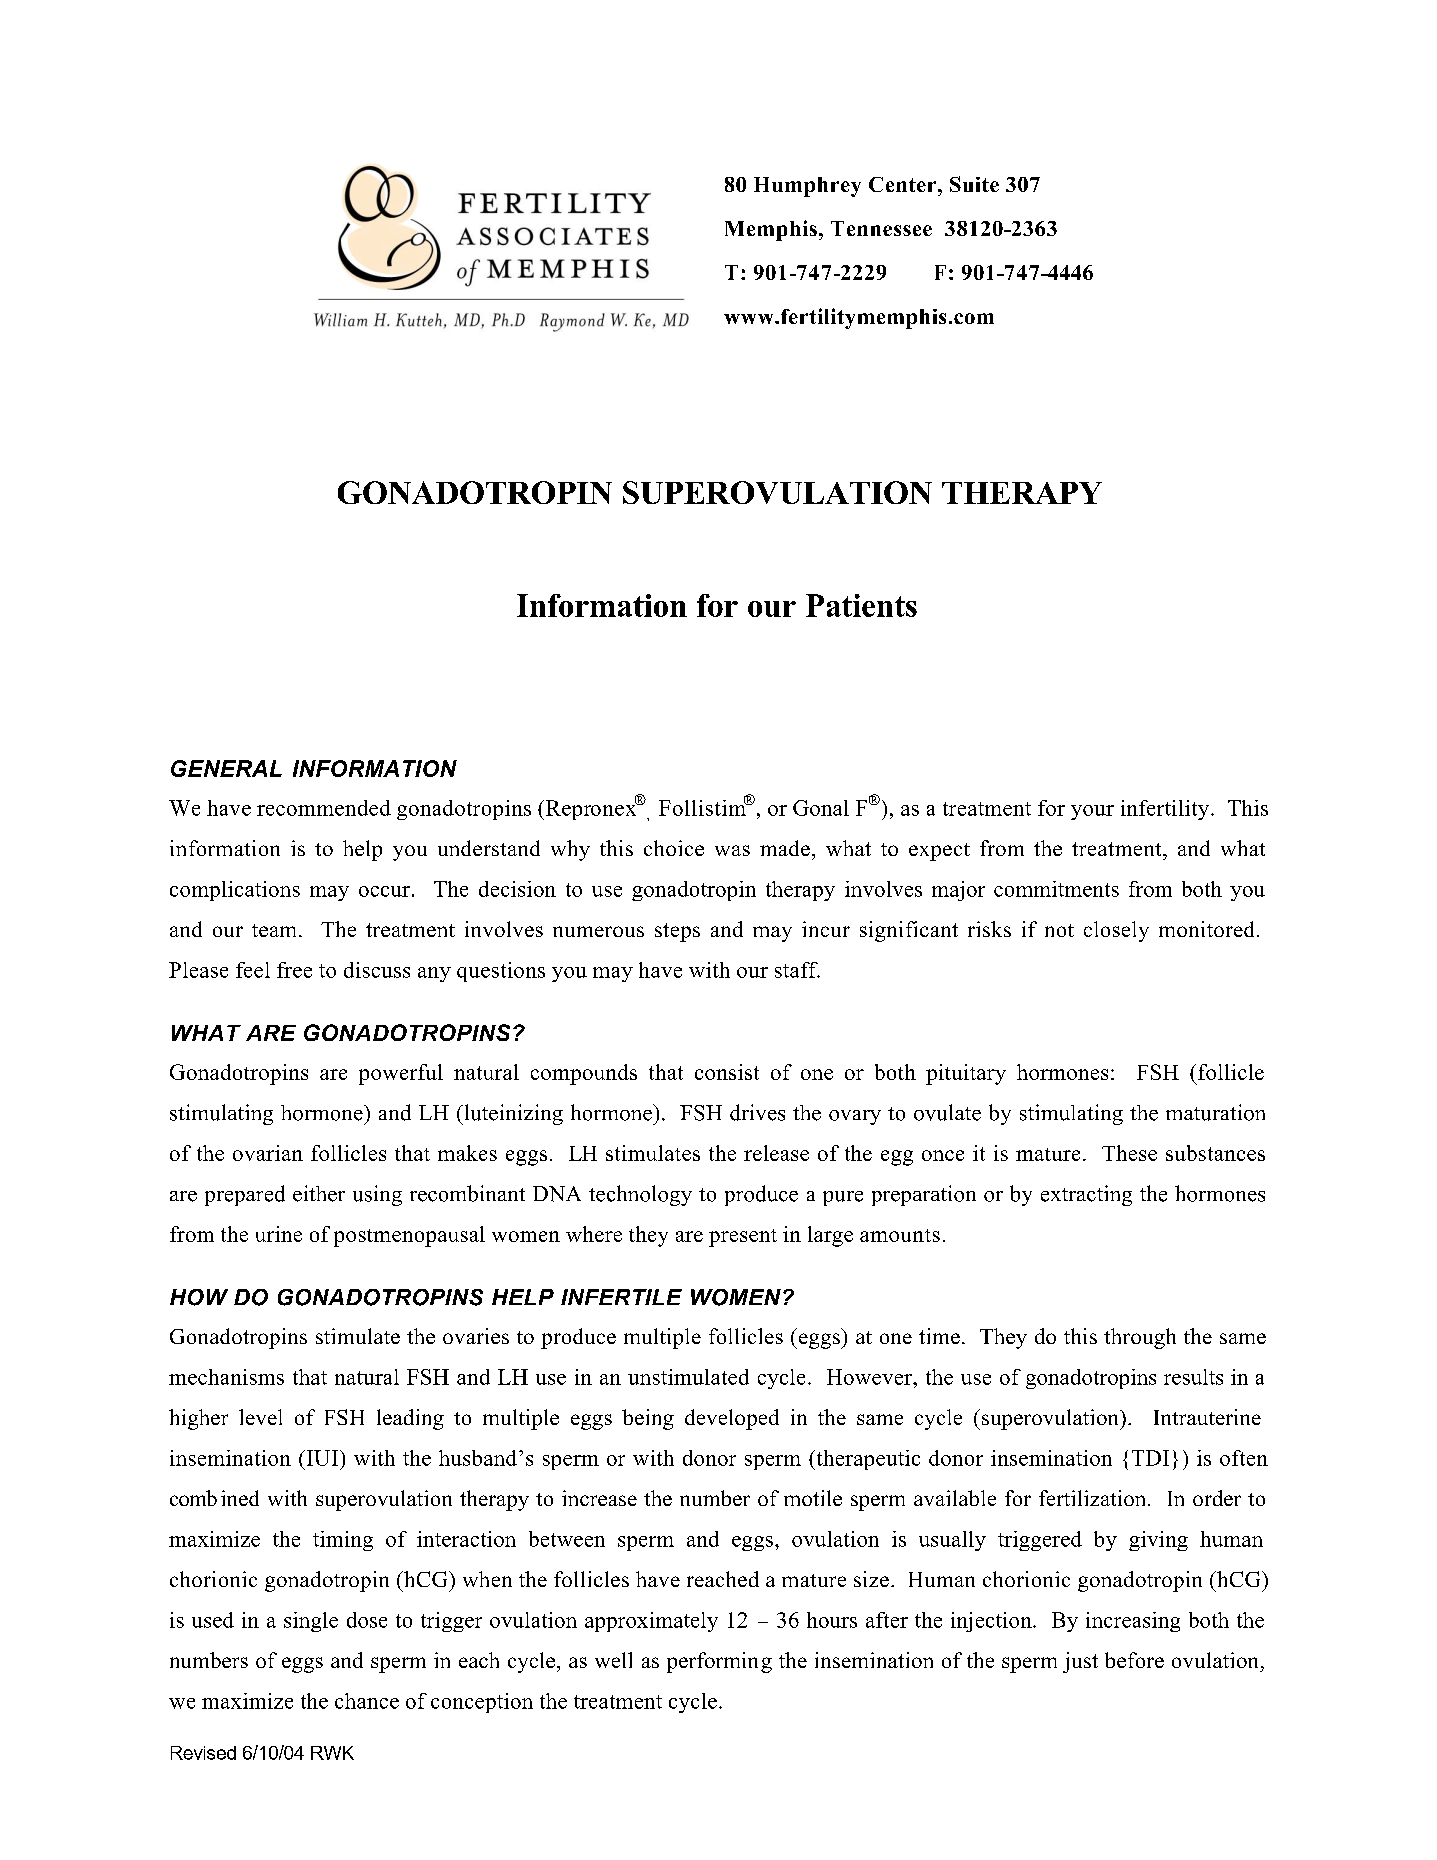 The image size is (1437, 1860). Describe the element at coordinates (1134, 1660) in the document. I see `before` at that location.
